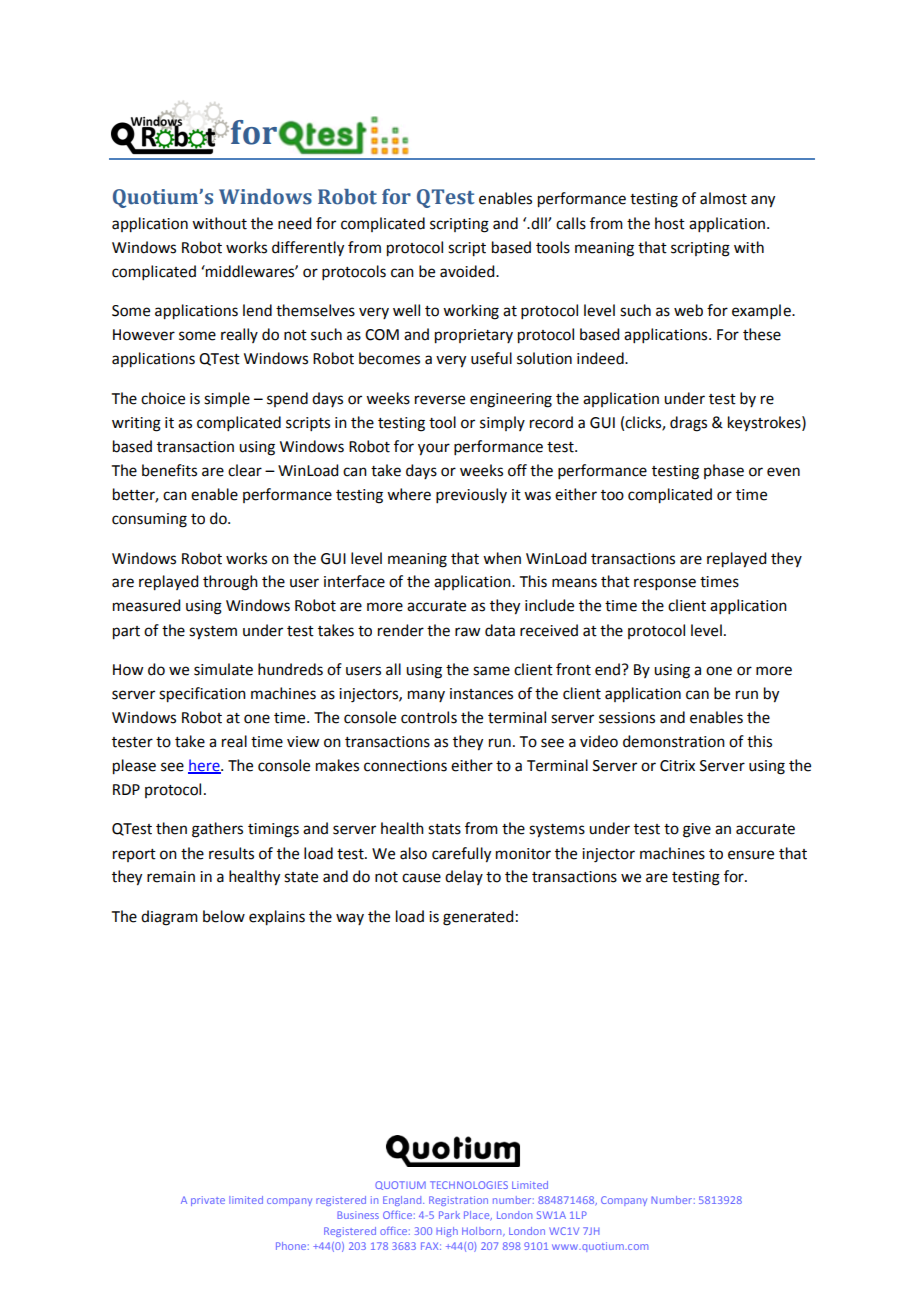 The height and width of the screenshot is (1308, 924). Describe the element at coordinates (751, 855) in the screenshot. I see `ensure` at that location.
